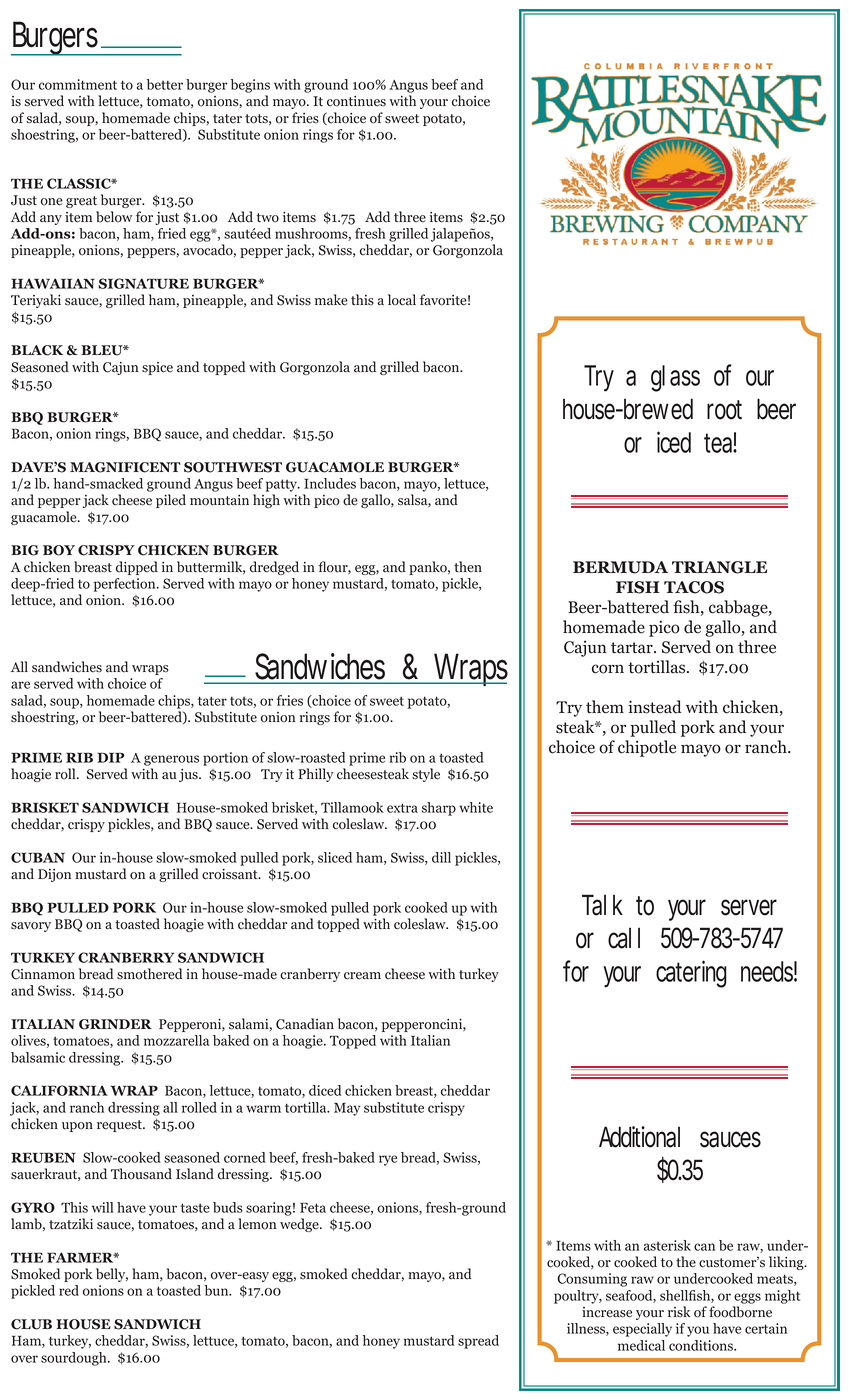 The width and height of the screenshot is (849, 1400). I want to click on style, so click(426, 775).
